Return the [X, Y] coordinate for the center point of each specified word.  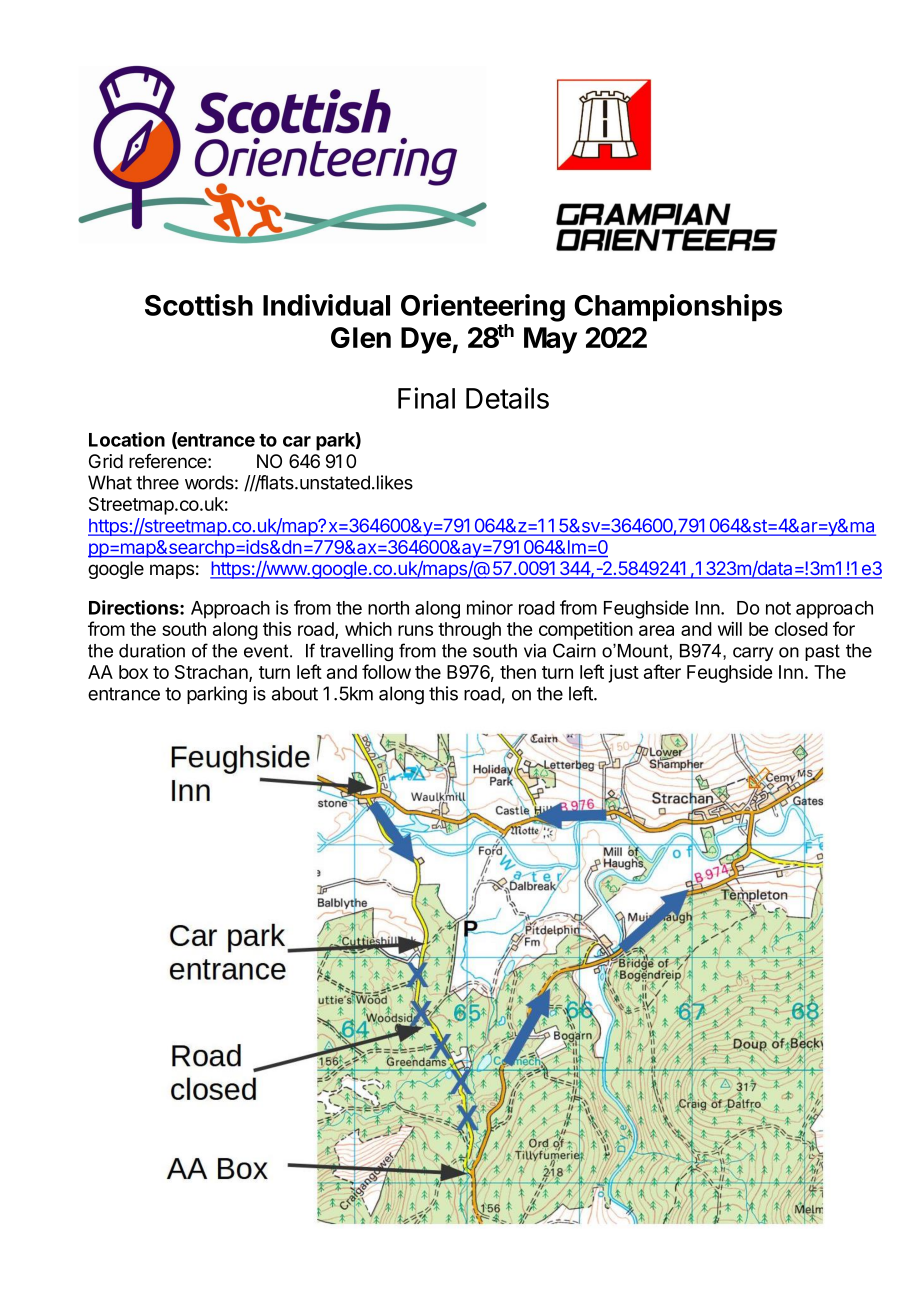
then [518, 672]
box [133, 672]
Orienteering [483, 308]
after [662, 671]
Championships [678, 308]
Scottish [199, 305]
